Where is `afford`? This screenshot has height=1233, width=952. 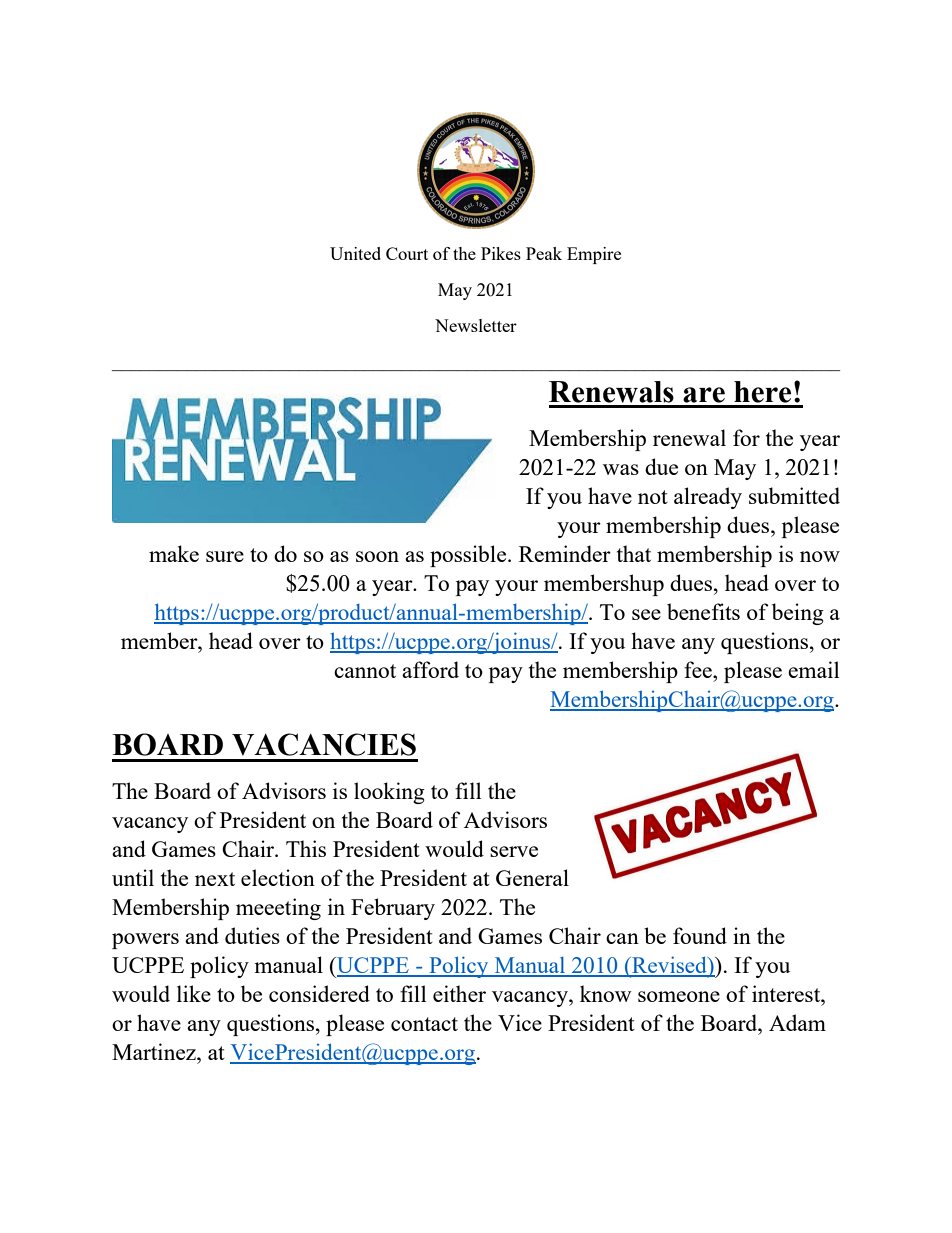 afford is located at coordinates (430, 669).
